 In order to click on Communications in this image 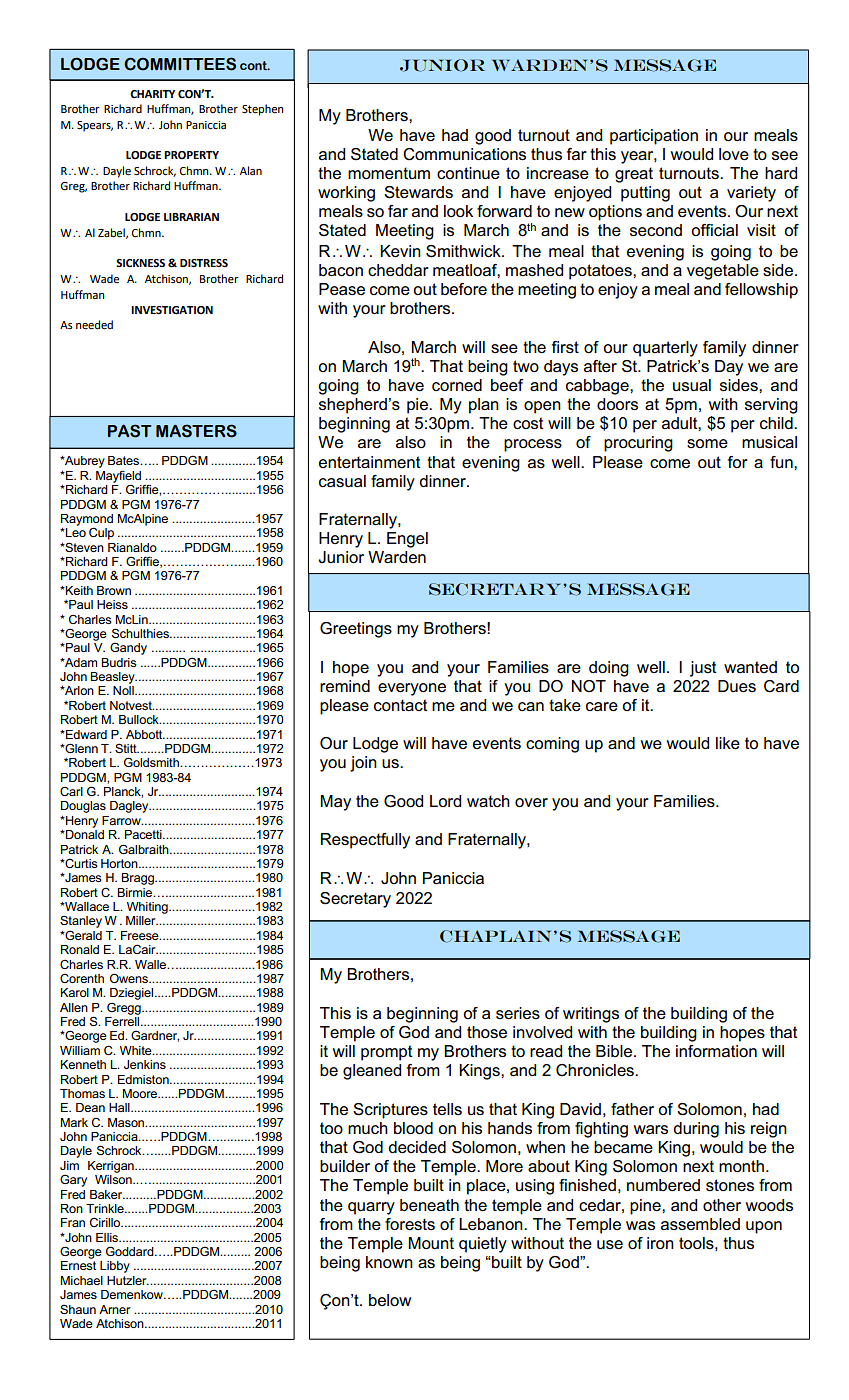, I will do `click(464, 154)`.
